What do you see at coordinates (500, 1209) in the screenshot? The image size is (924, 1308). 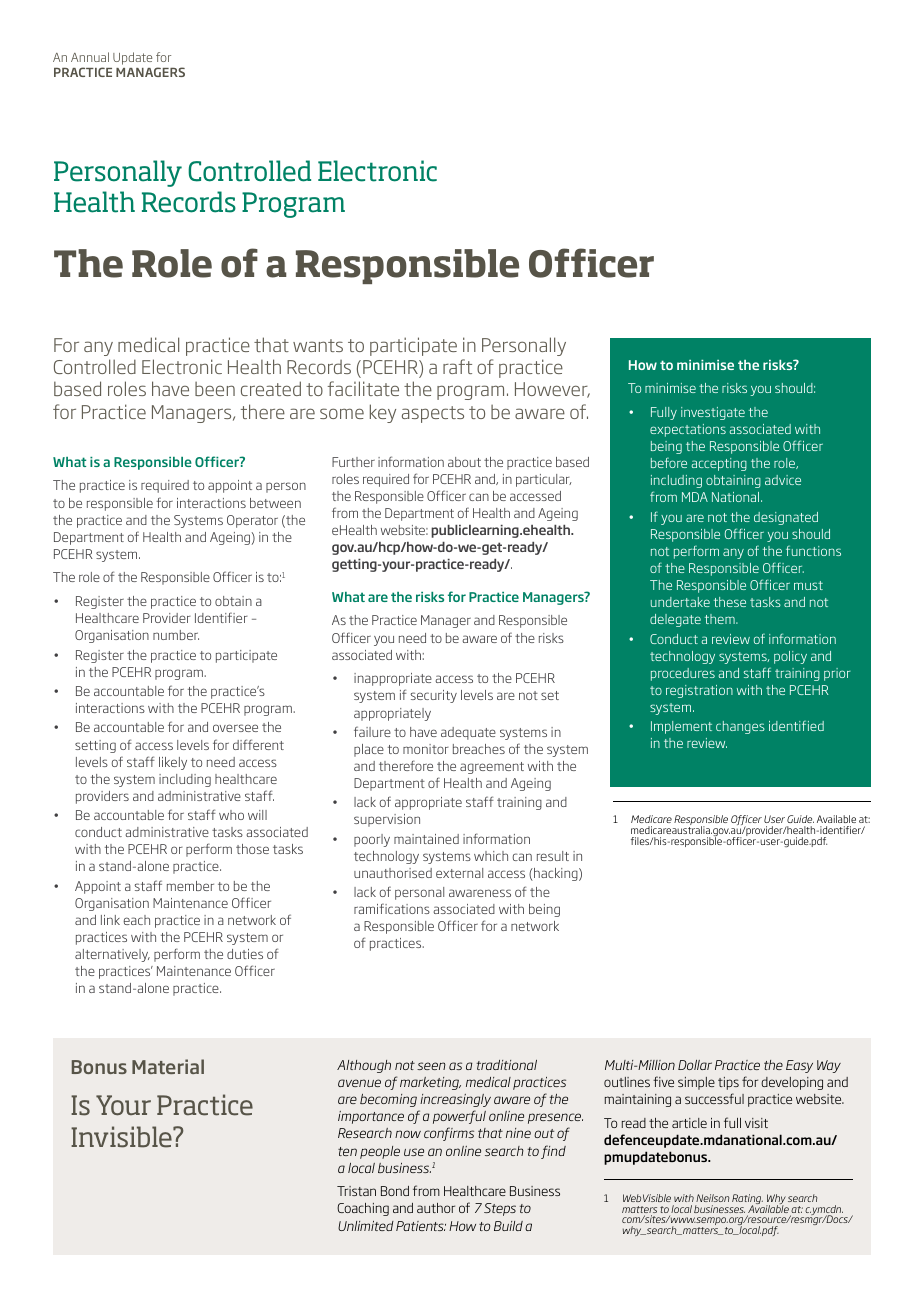 I see `Steps` at bounding box center [500, 1209].
